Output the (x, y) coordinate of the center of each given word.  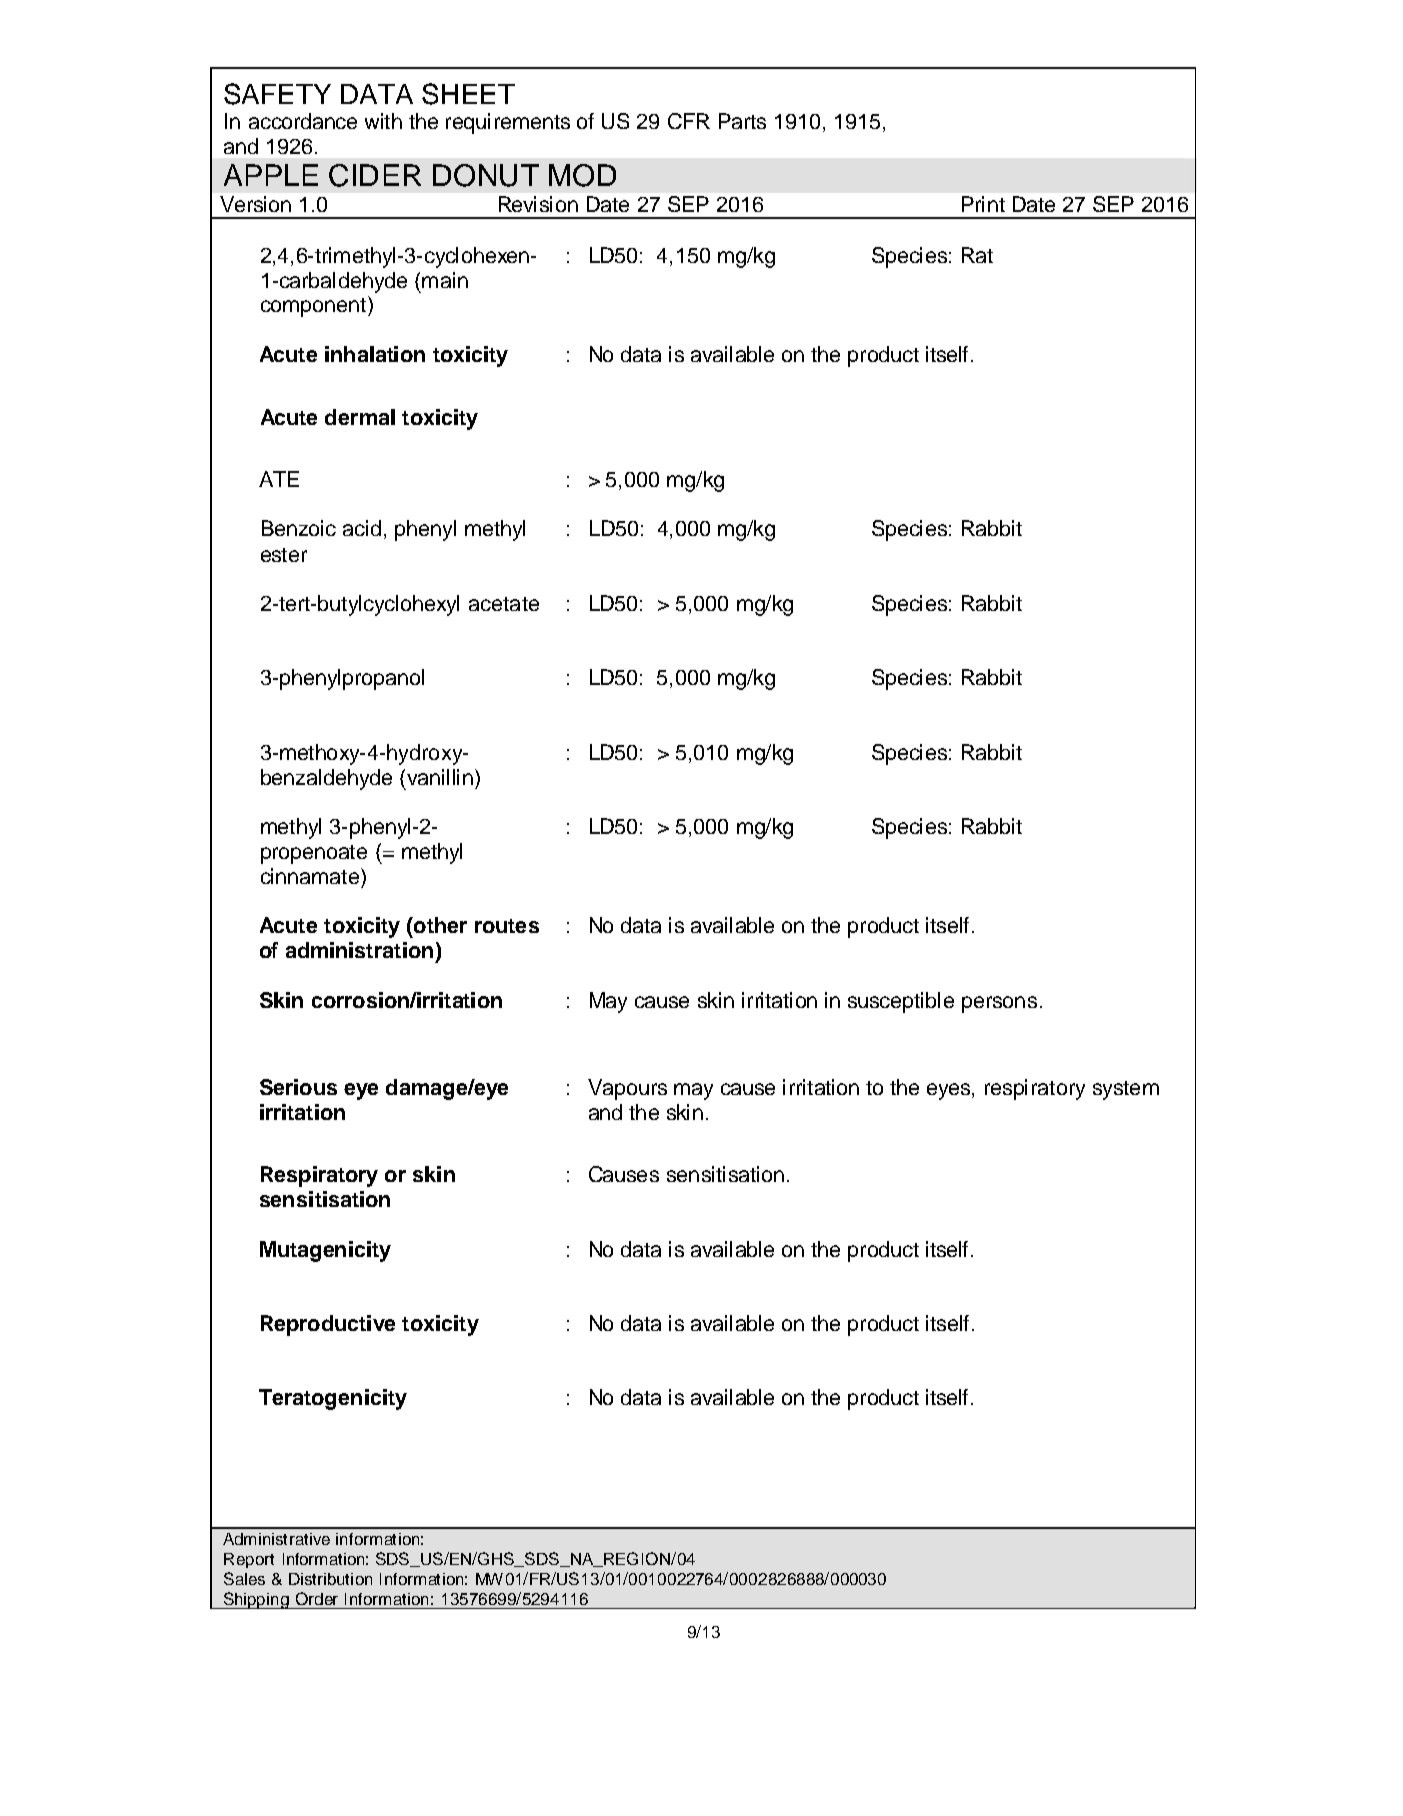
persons (999, 1004)
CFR (689, 121)
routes (507, 926)
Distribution (330, 1579)
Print (983, 204)
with (383, 121)
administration (359, 950)
